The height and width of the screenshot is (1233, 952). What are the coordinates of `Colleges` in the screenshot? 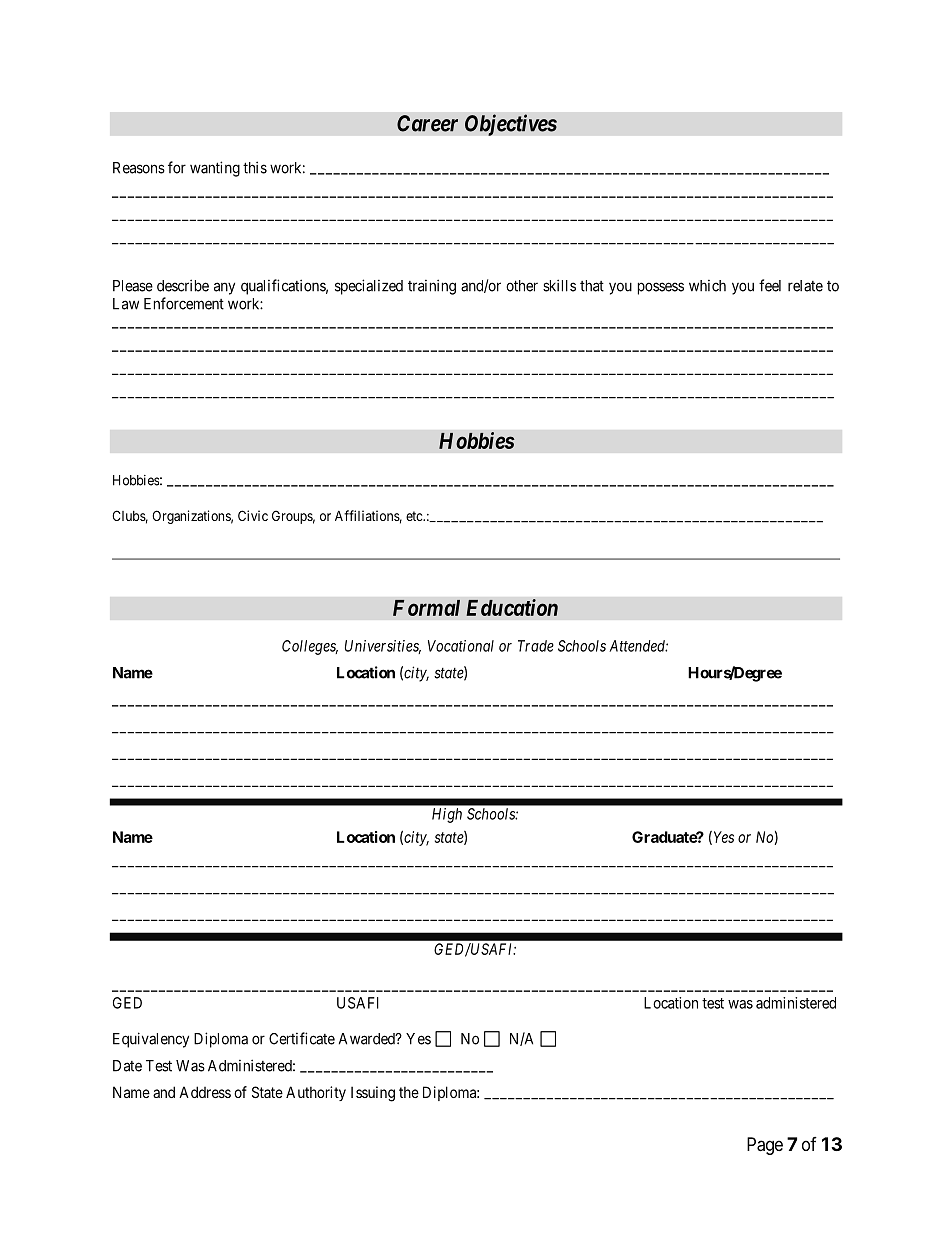 It's located at (310, 647).
